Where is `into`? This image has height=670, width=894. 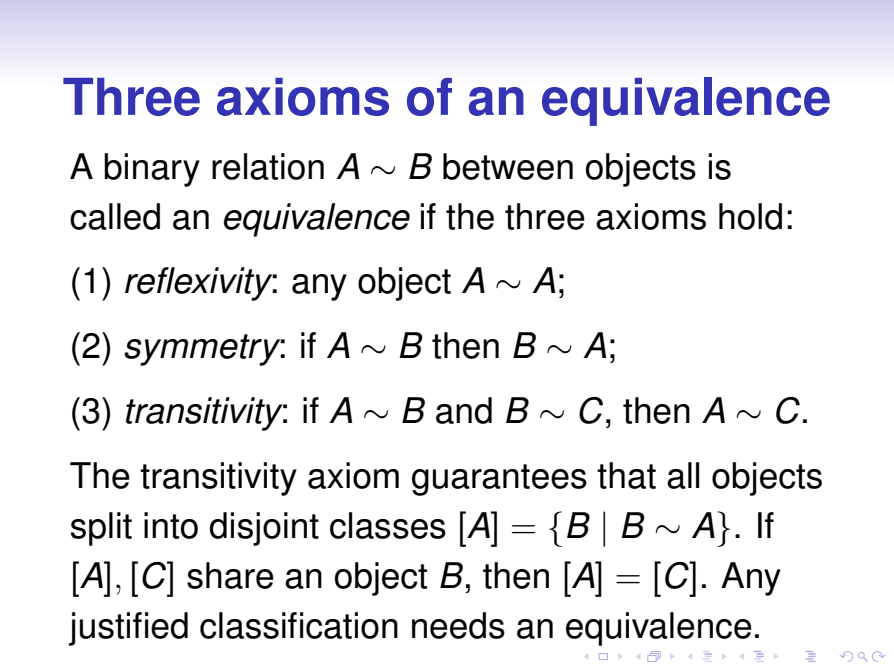 into is located at coordinates (171, 525).
